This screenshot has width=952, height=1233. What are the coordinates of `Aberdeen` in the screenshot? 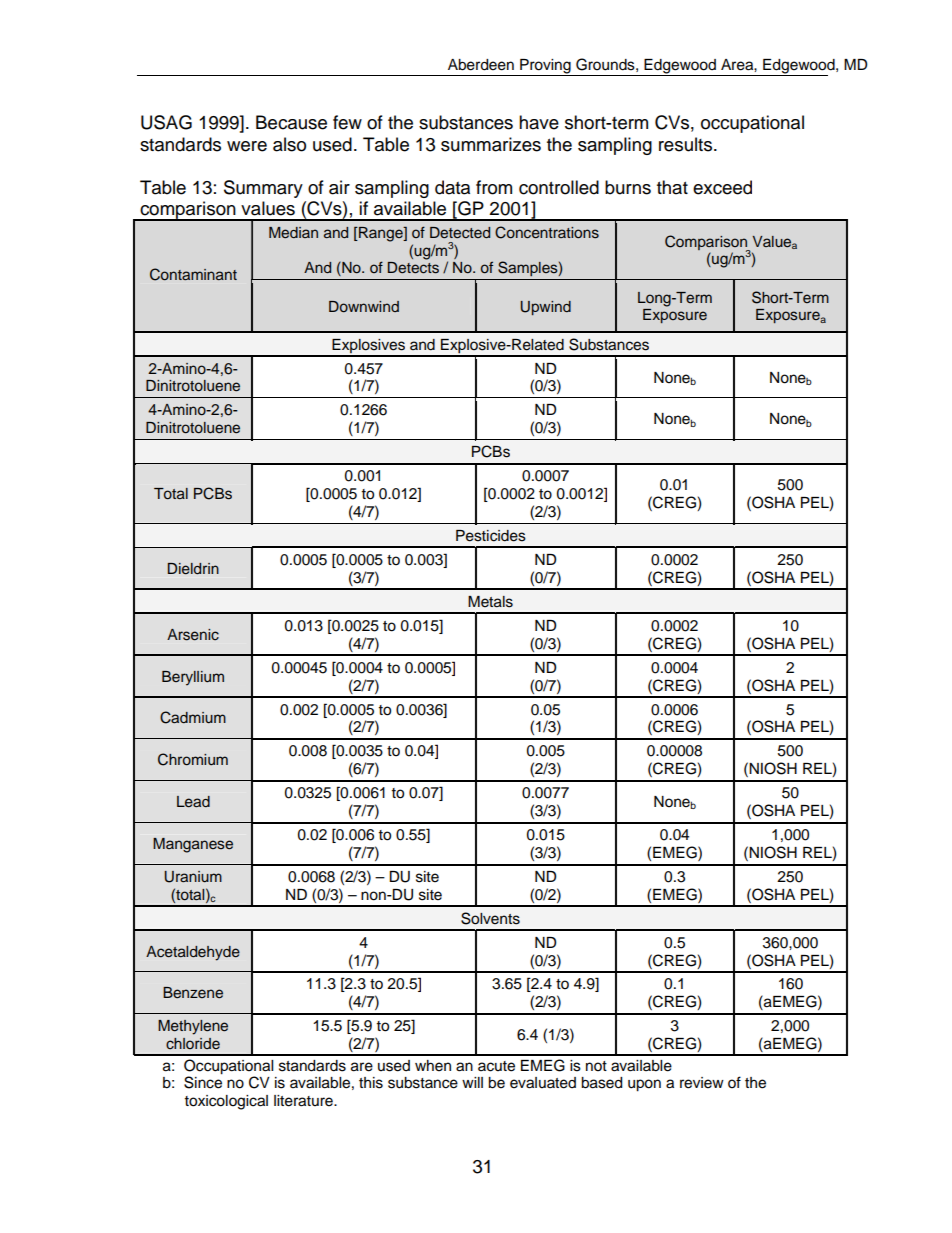 It's located at (481, 65).
